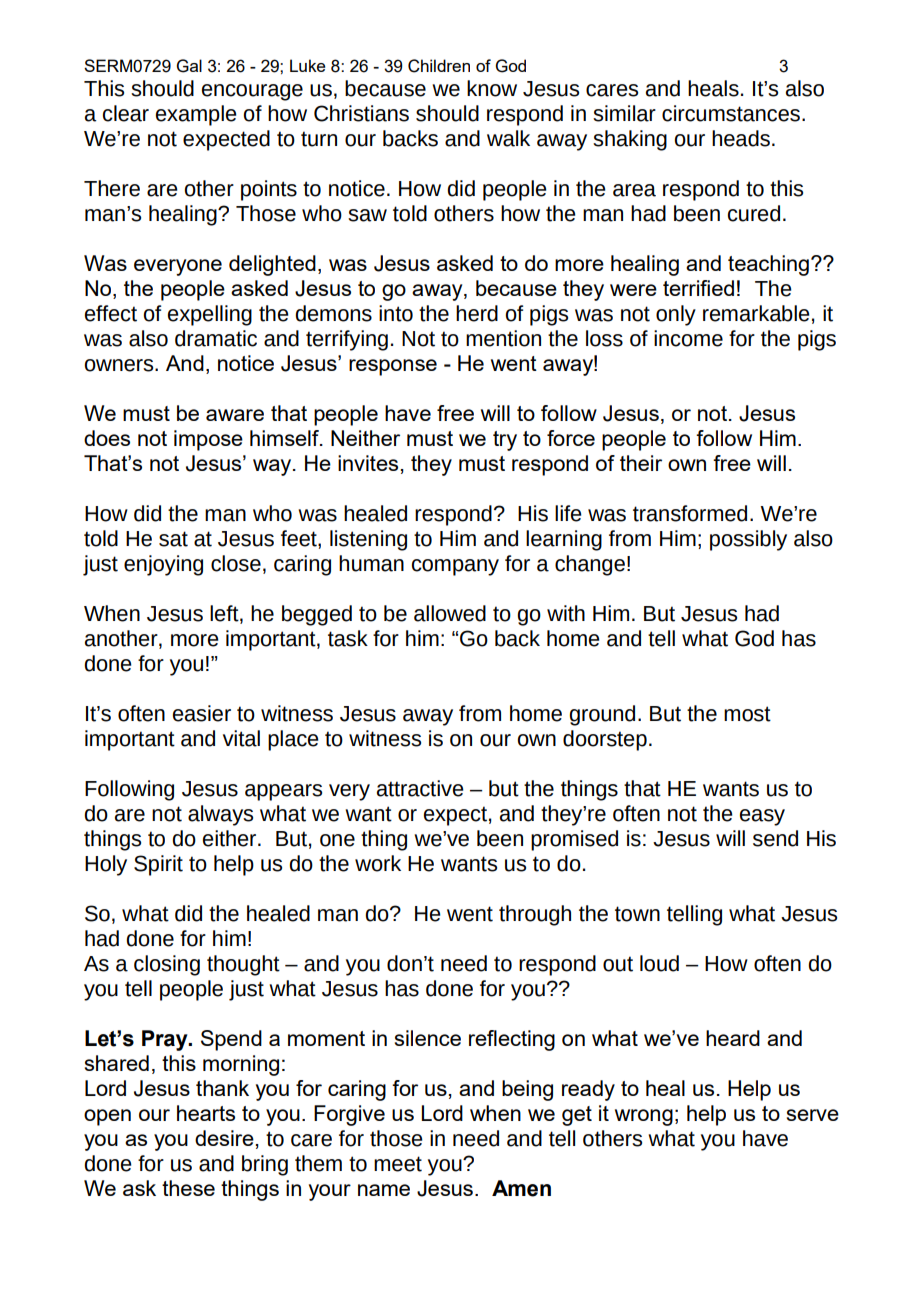 The width and height of the document is (924, 1308). Describe the element at coordinates (450, 613) in the document. I see `allowed` at that location.
